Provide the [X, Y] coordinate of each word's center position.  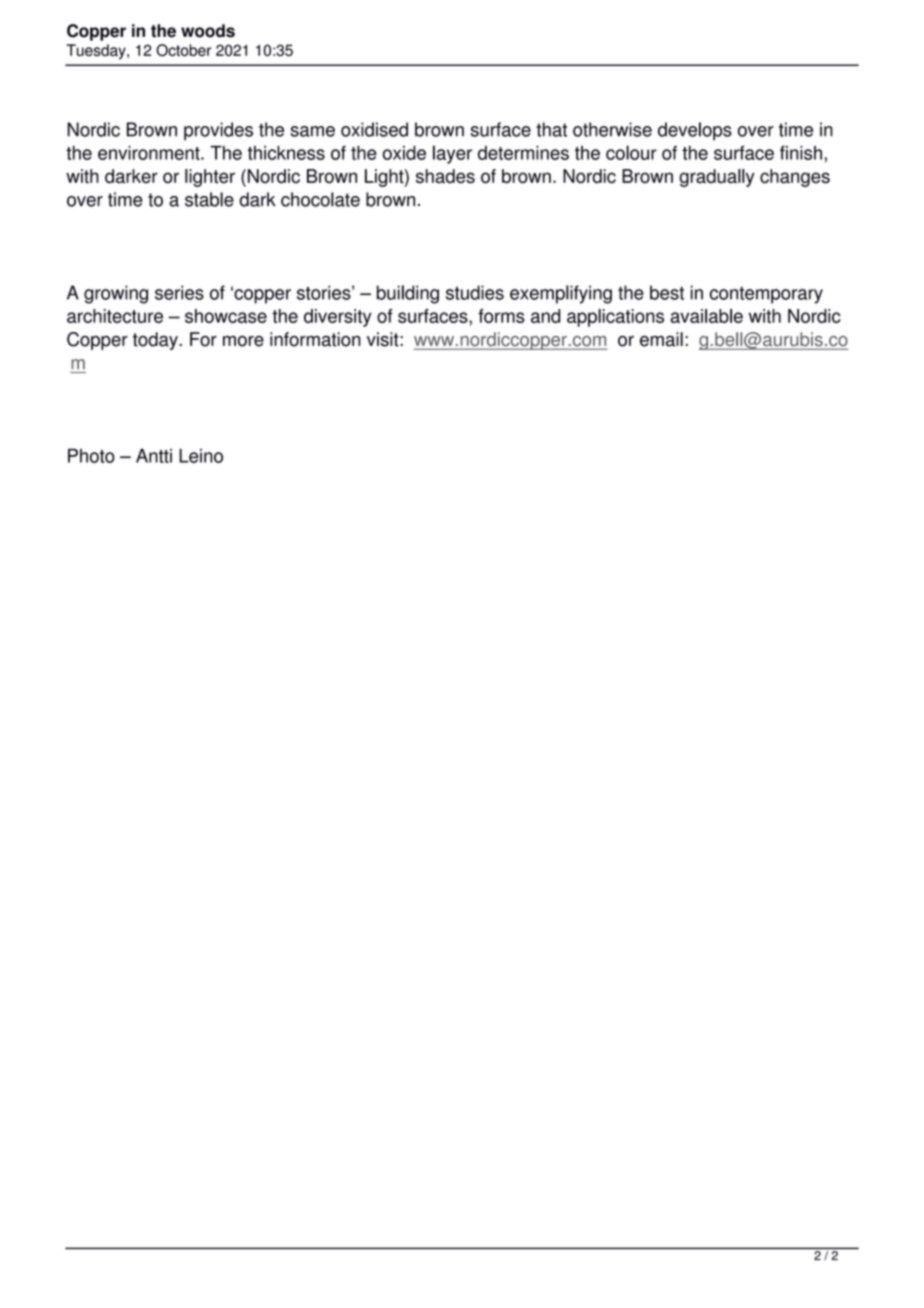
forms [501, 316]
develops [695, 131]
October [183, 50]
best [667, 292]
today [156, 341]
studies [475, 292]
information [315, 339]
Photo [91, 455]
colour [631, 152]
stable [209, 199]
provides [218, 131]
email [661, 339]
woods [208, 31]
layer [452, 154]
